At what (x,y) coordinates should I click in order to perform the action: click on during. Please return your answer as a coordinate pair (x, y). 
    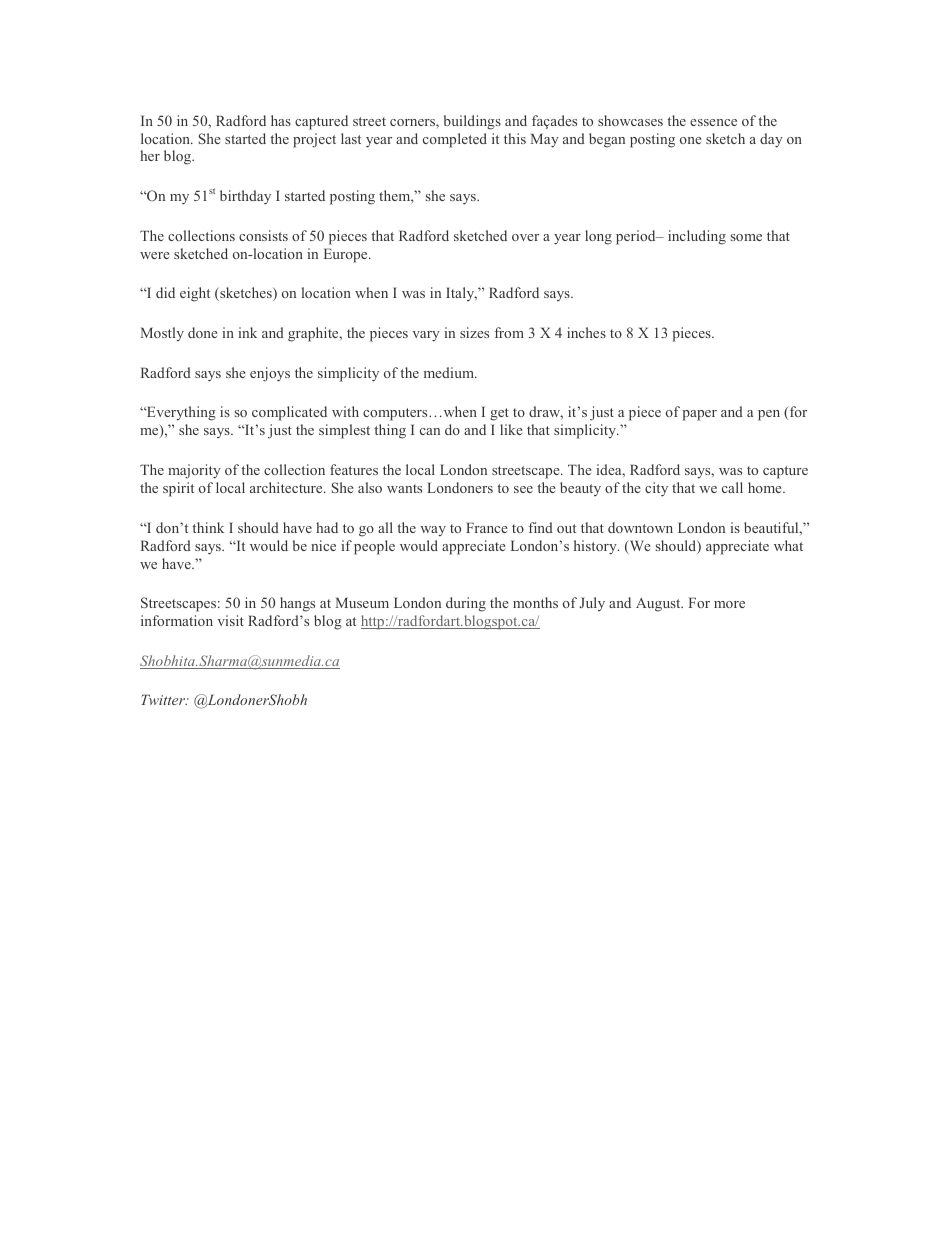
    Looking at the image, I should click on (466, 604).
